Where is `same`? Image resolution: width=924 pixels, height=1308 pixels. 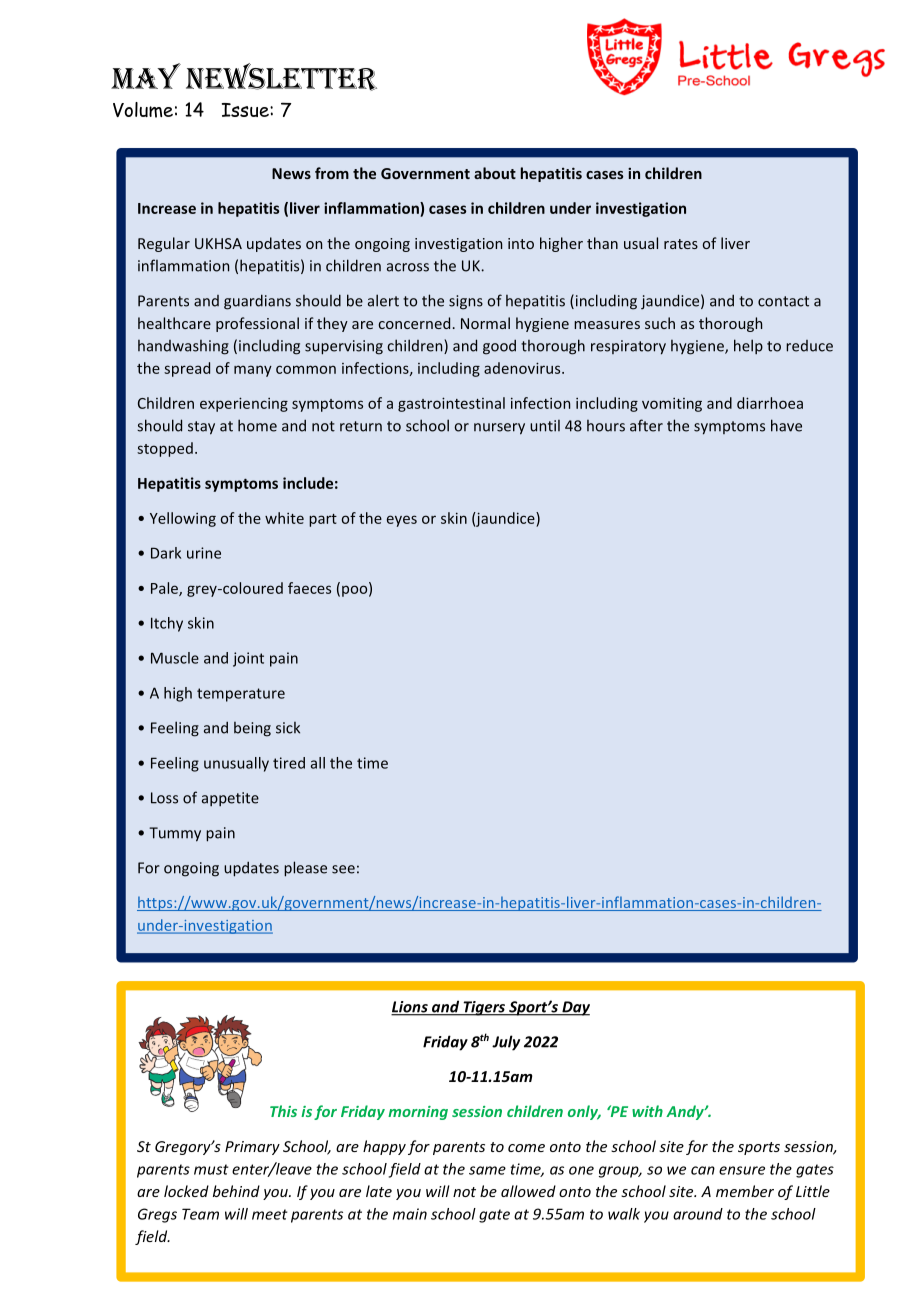
same is located at coordinates (487, 1170).
